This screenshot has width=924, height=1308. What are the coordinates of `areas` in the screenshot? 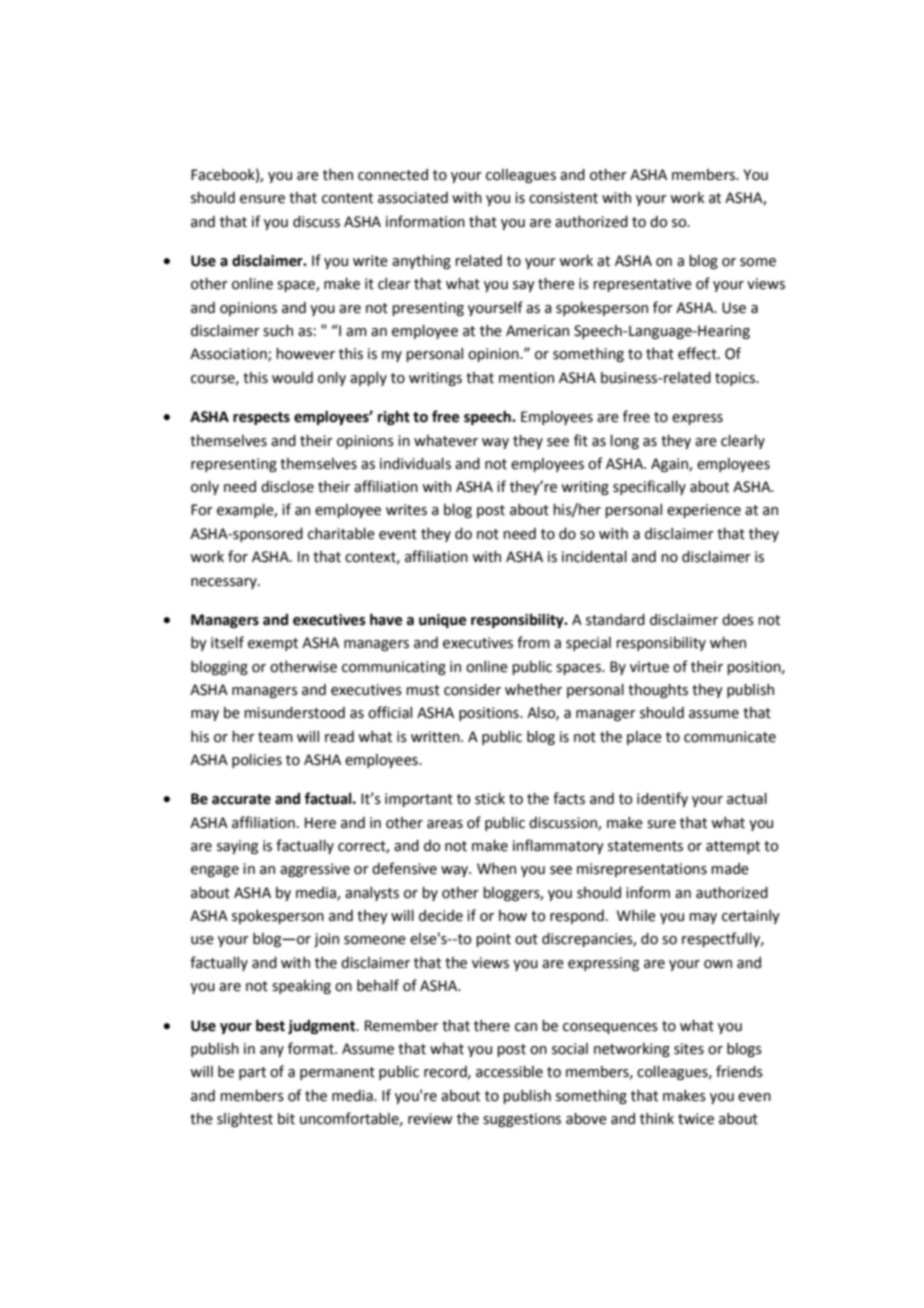 It's located at (445, 824).
